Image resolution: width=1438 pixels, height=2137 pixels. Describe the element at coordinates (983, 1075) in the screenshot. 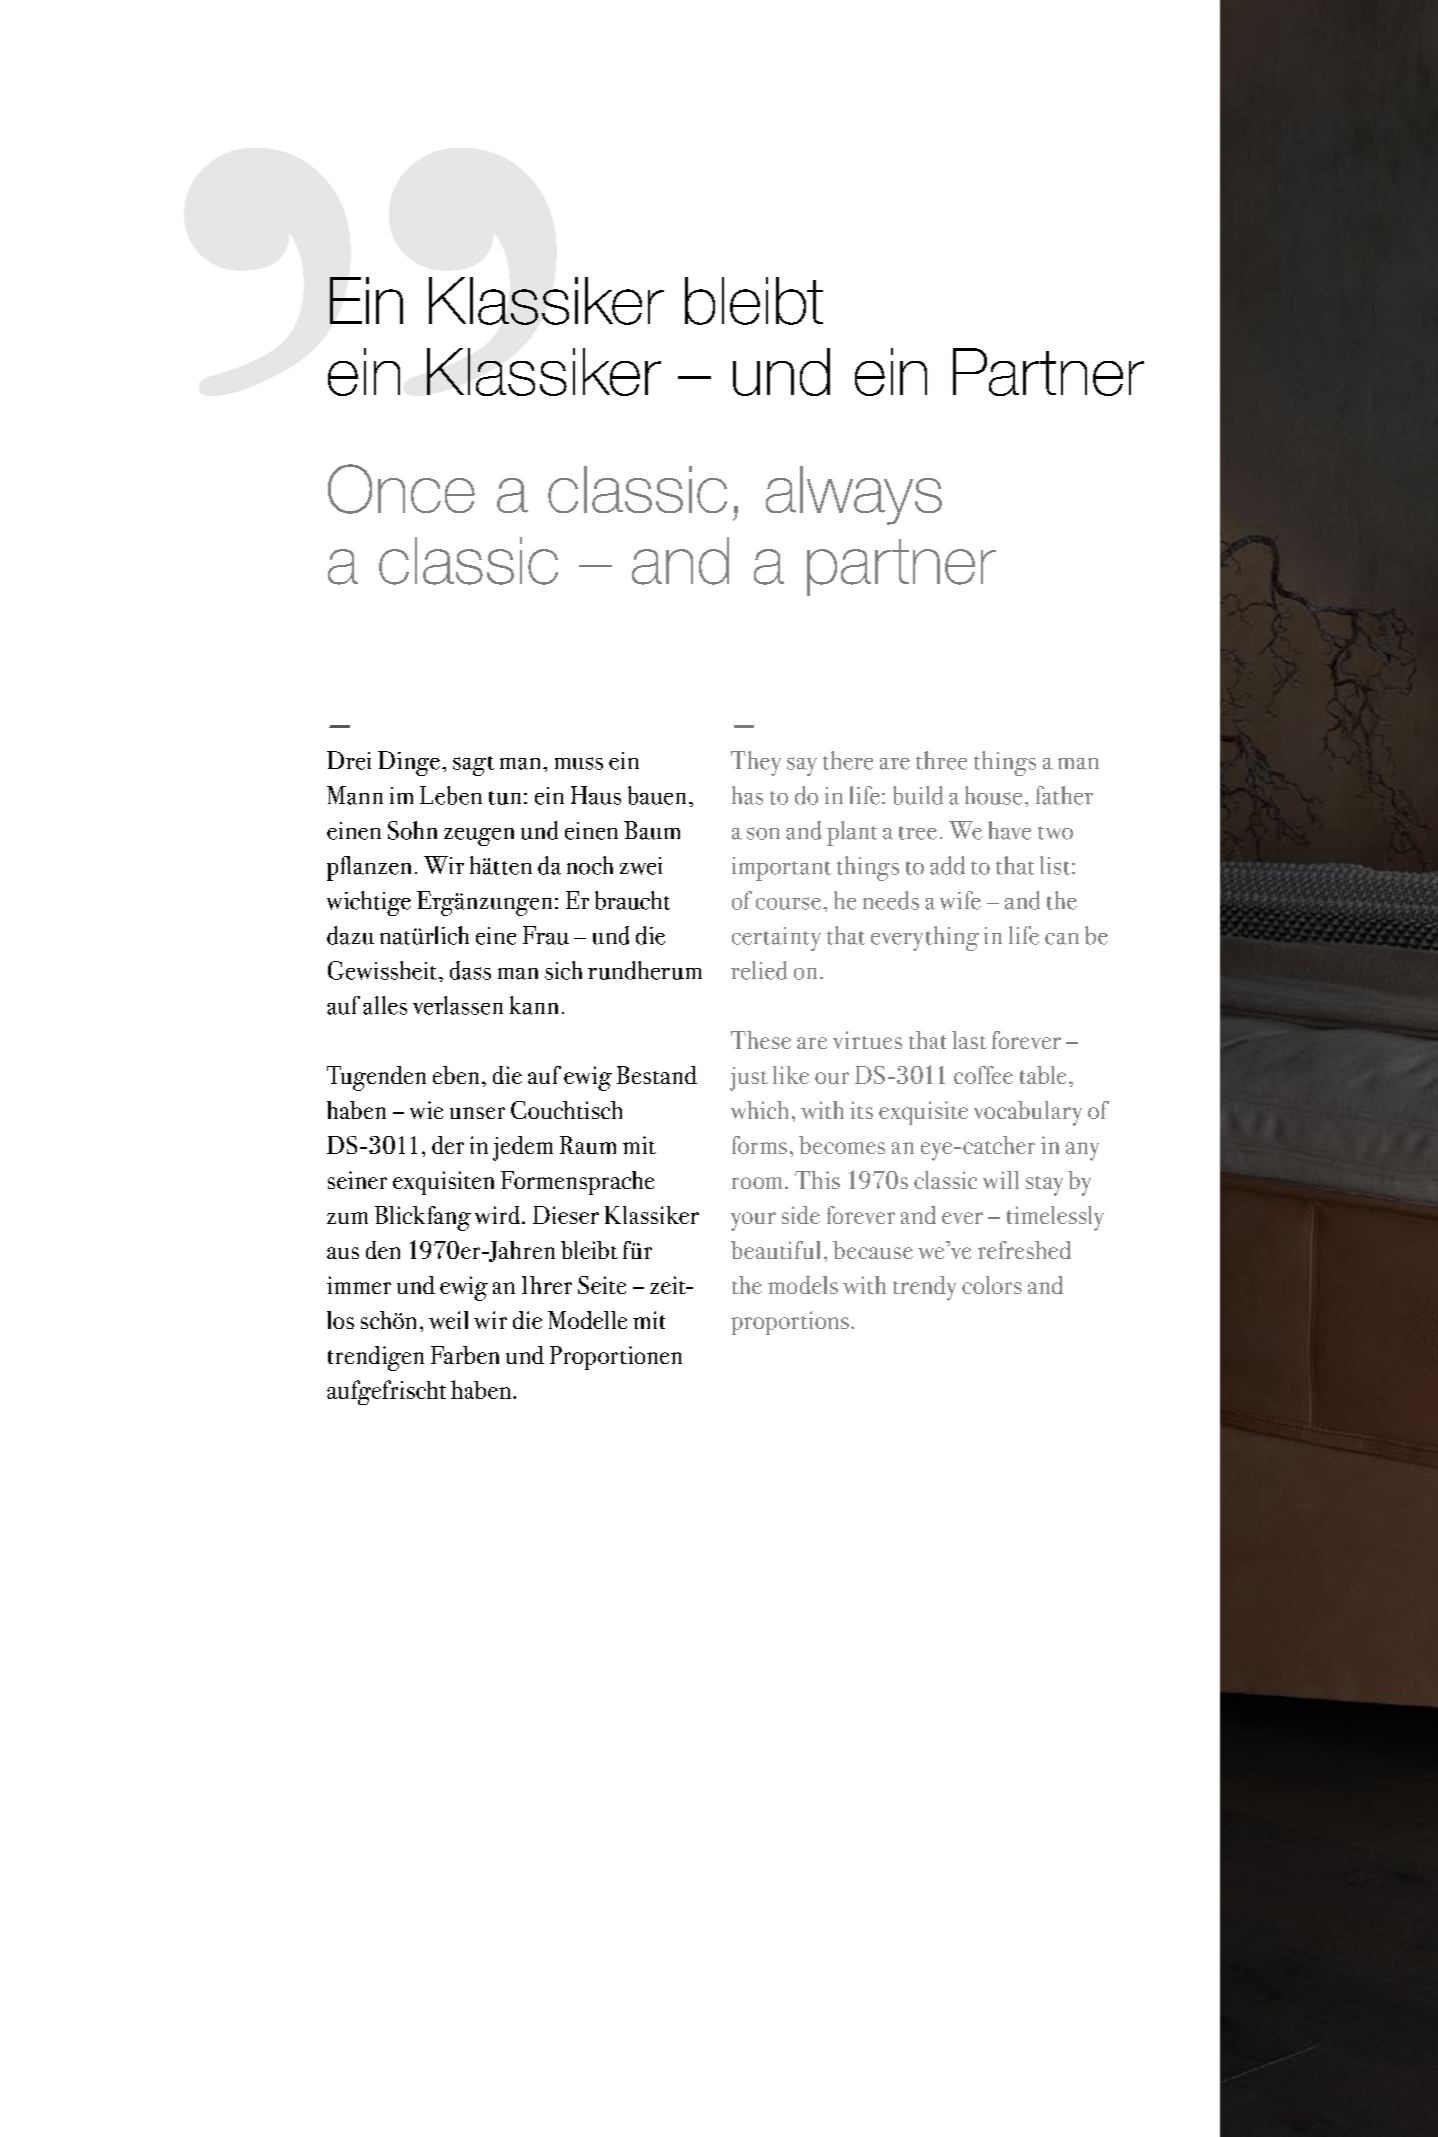

I see `coffee` at that location.
